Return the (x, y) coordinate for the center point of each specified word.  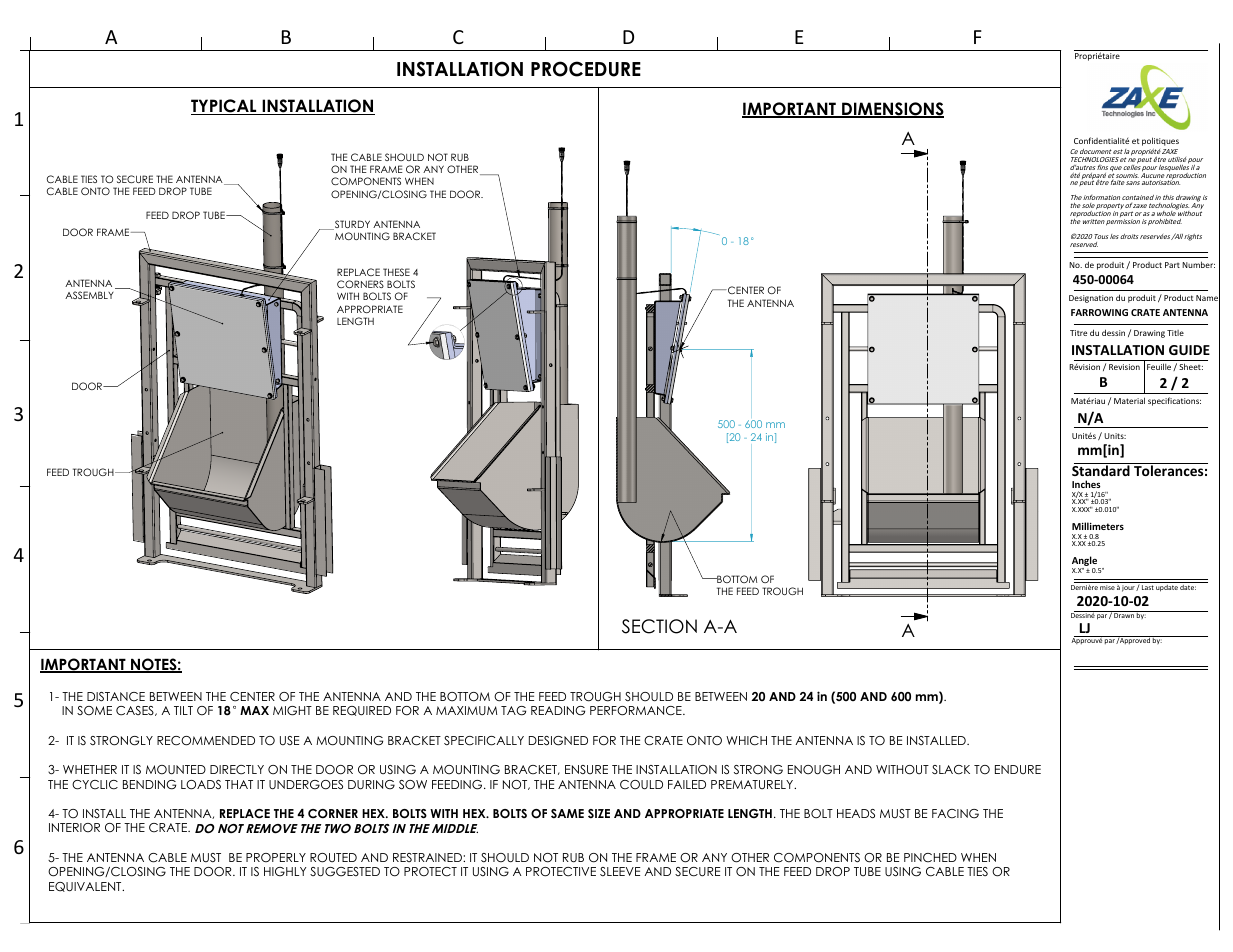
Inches (1086, 484)
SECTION (659, 626)
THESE (396, 272)
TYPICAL (225, 107)
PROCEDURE (586, 69)
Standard (1102, 469)
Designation (1091, 299)
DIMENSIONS (892, 110)
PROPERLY (276, 858)
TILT (183, 710)
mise (1107, 587)
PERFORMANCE (637, 711)
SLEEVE (620, 871)
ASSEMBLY (89, 295)
